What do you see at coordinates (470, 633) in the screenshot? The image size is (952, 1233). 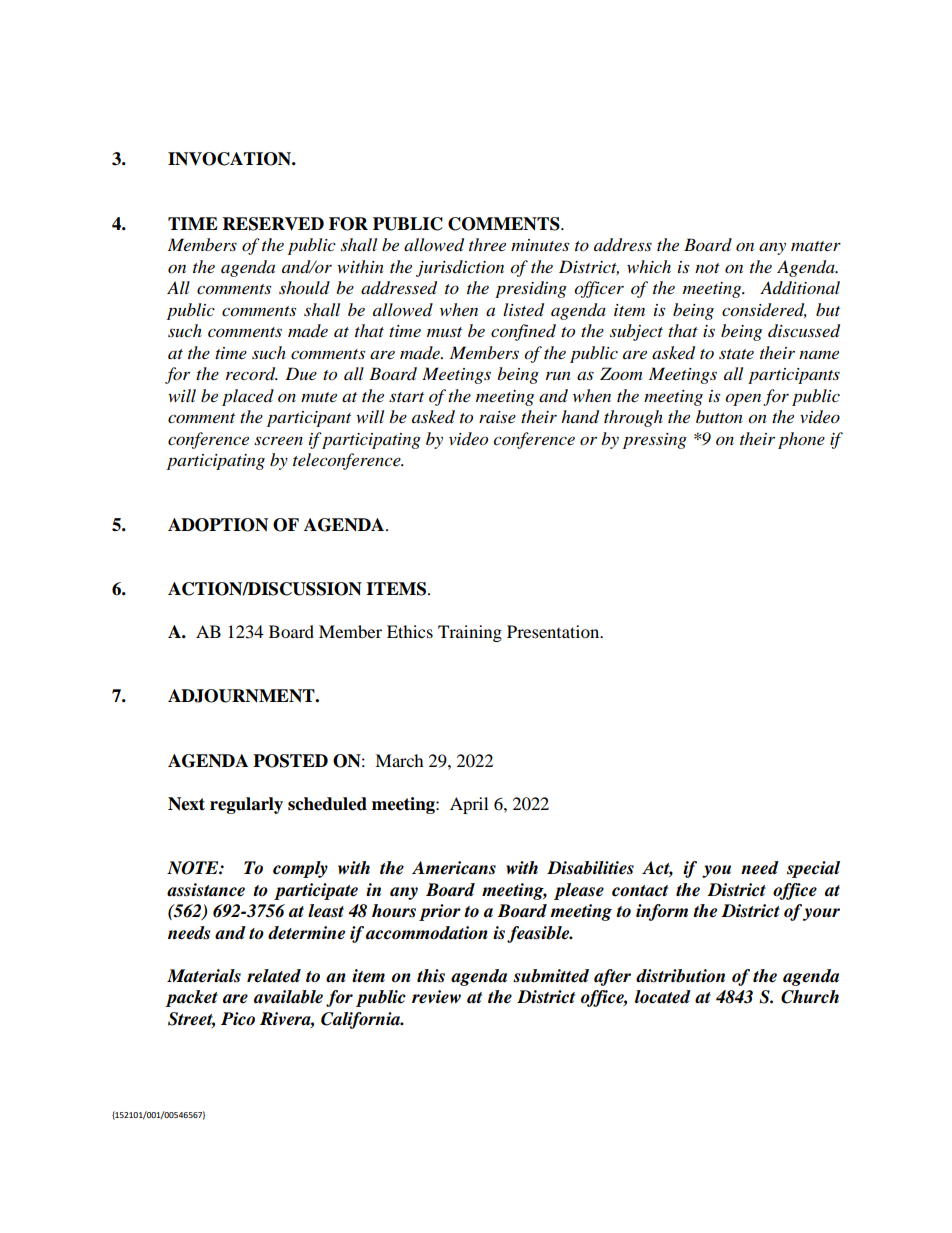 I see `Training` at bounding box center [470, 633].
